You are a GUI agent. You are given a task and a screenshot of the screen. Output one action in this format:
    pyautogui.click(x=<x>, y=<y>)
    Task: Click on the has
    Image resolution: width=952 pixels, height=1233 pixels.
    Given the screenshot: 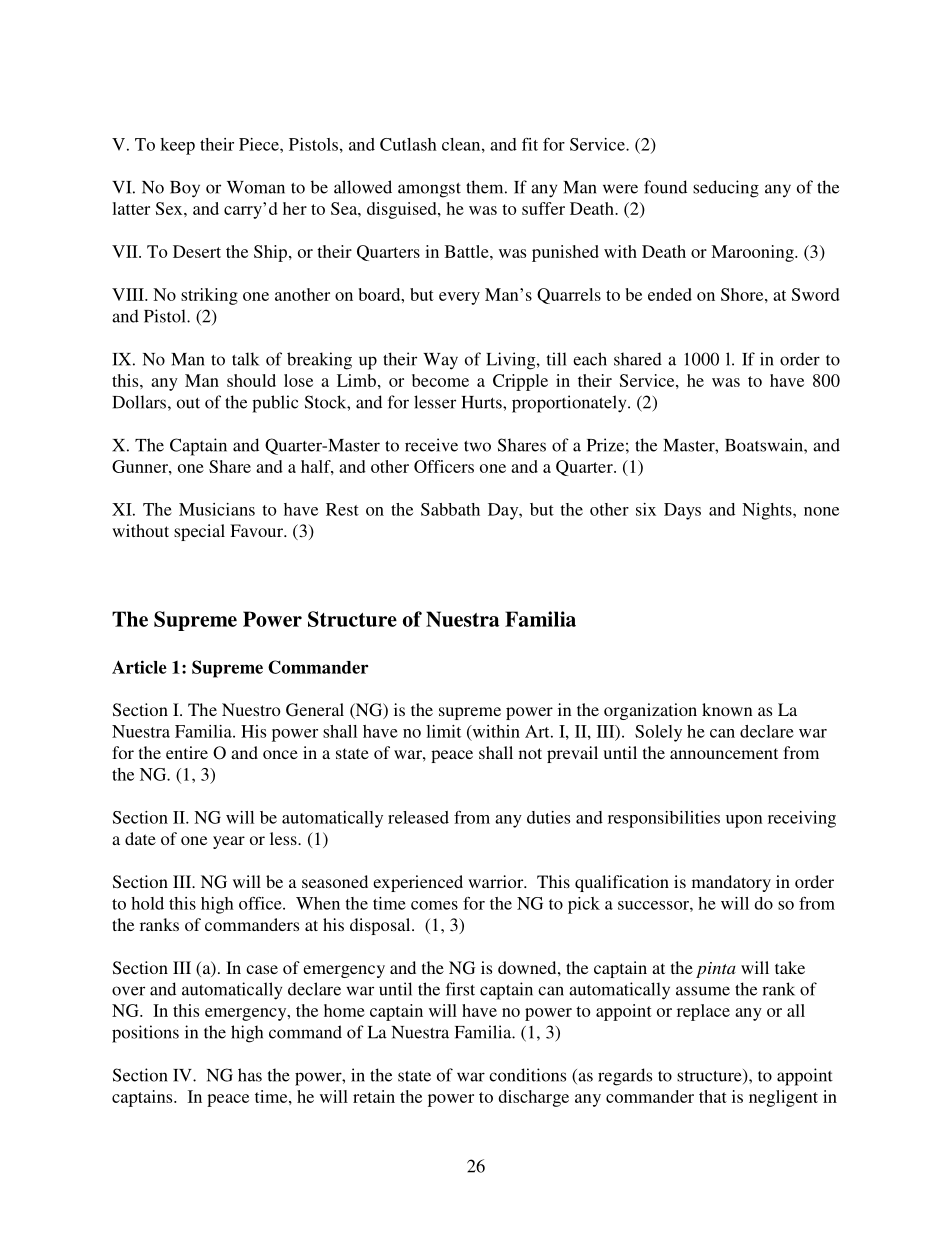 What is the action you would take?
    pyautogui.click(x=250, y=1075)
